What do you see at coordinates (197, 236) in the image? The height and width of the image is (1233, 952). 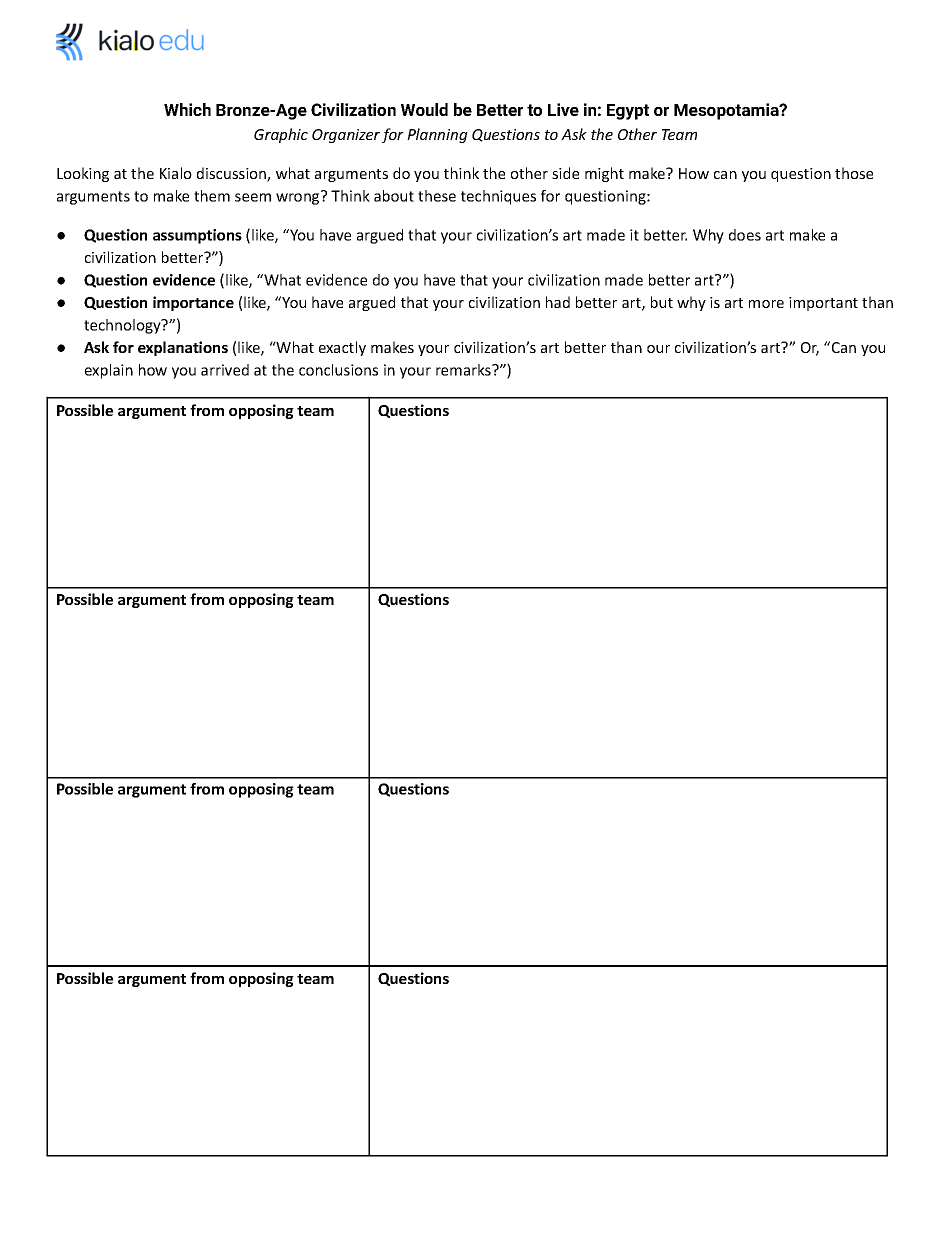 I see `assumptions` at bounding box center [197, 236].
